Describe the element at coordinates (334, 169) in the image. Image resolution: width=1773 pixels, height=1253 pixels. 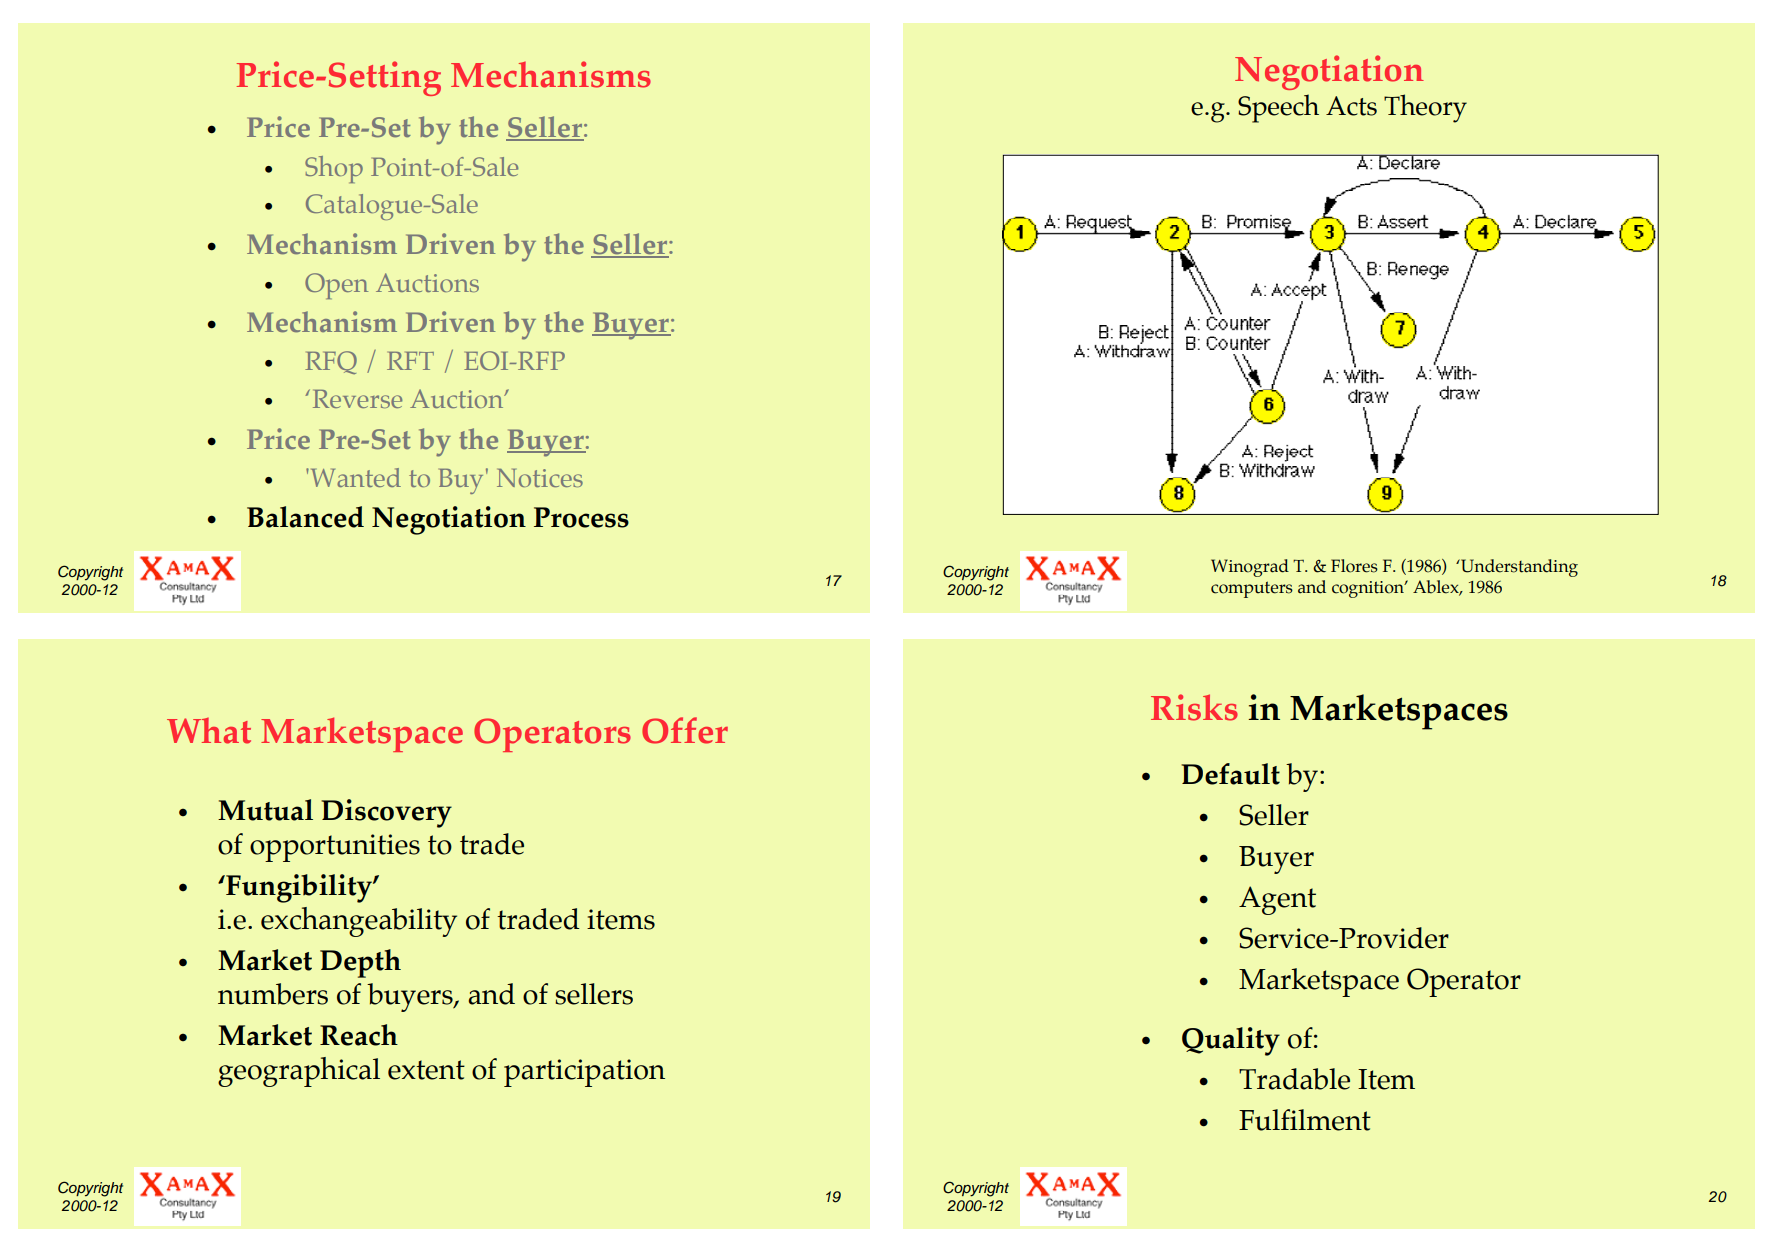
I see `Shop` at that location.
